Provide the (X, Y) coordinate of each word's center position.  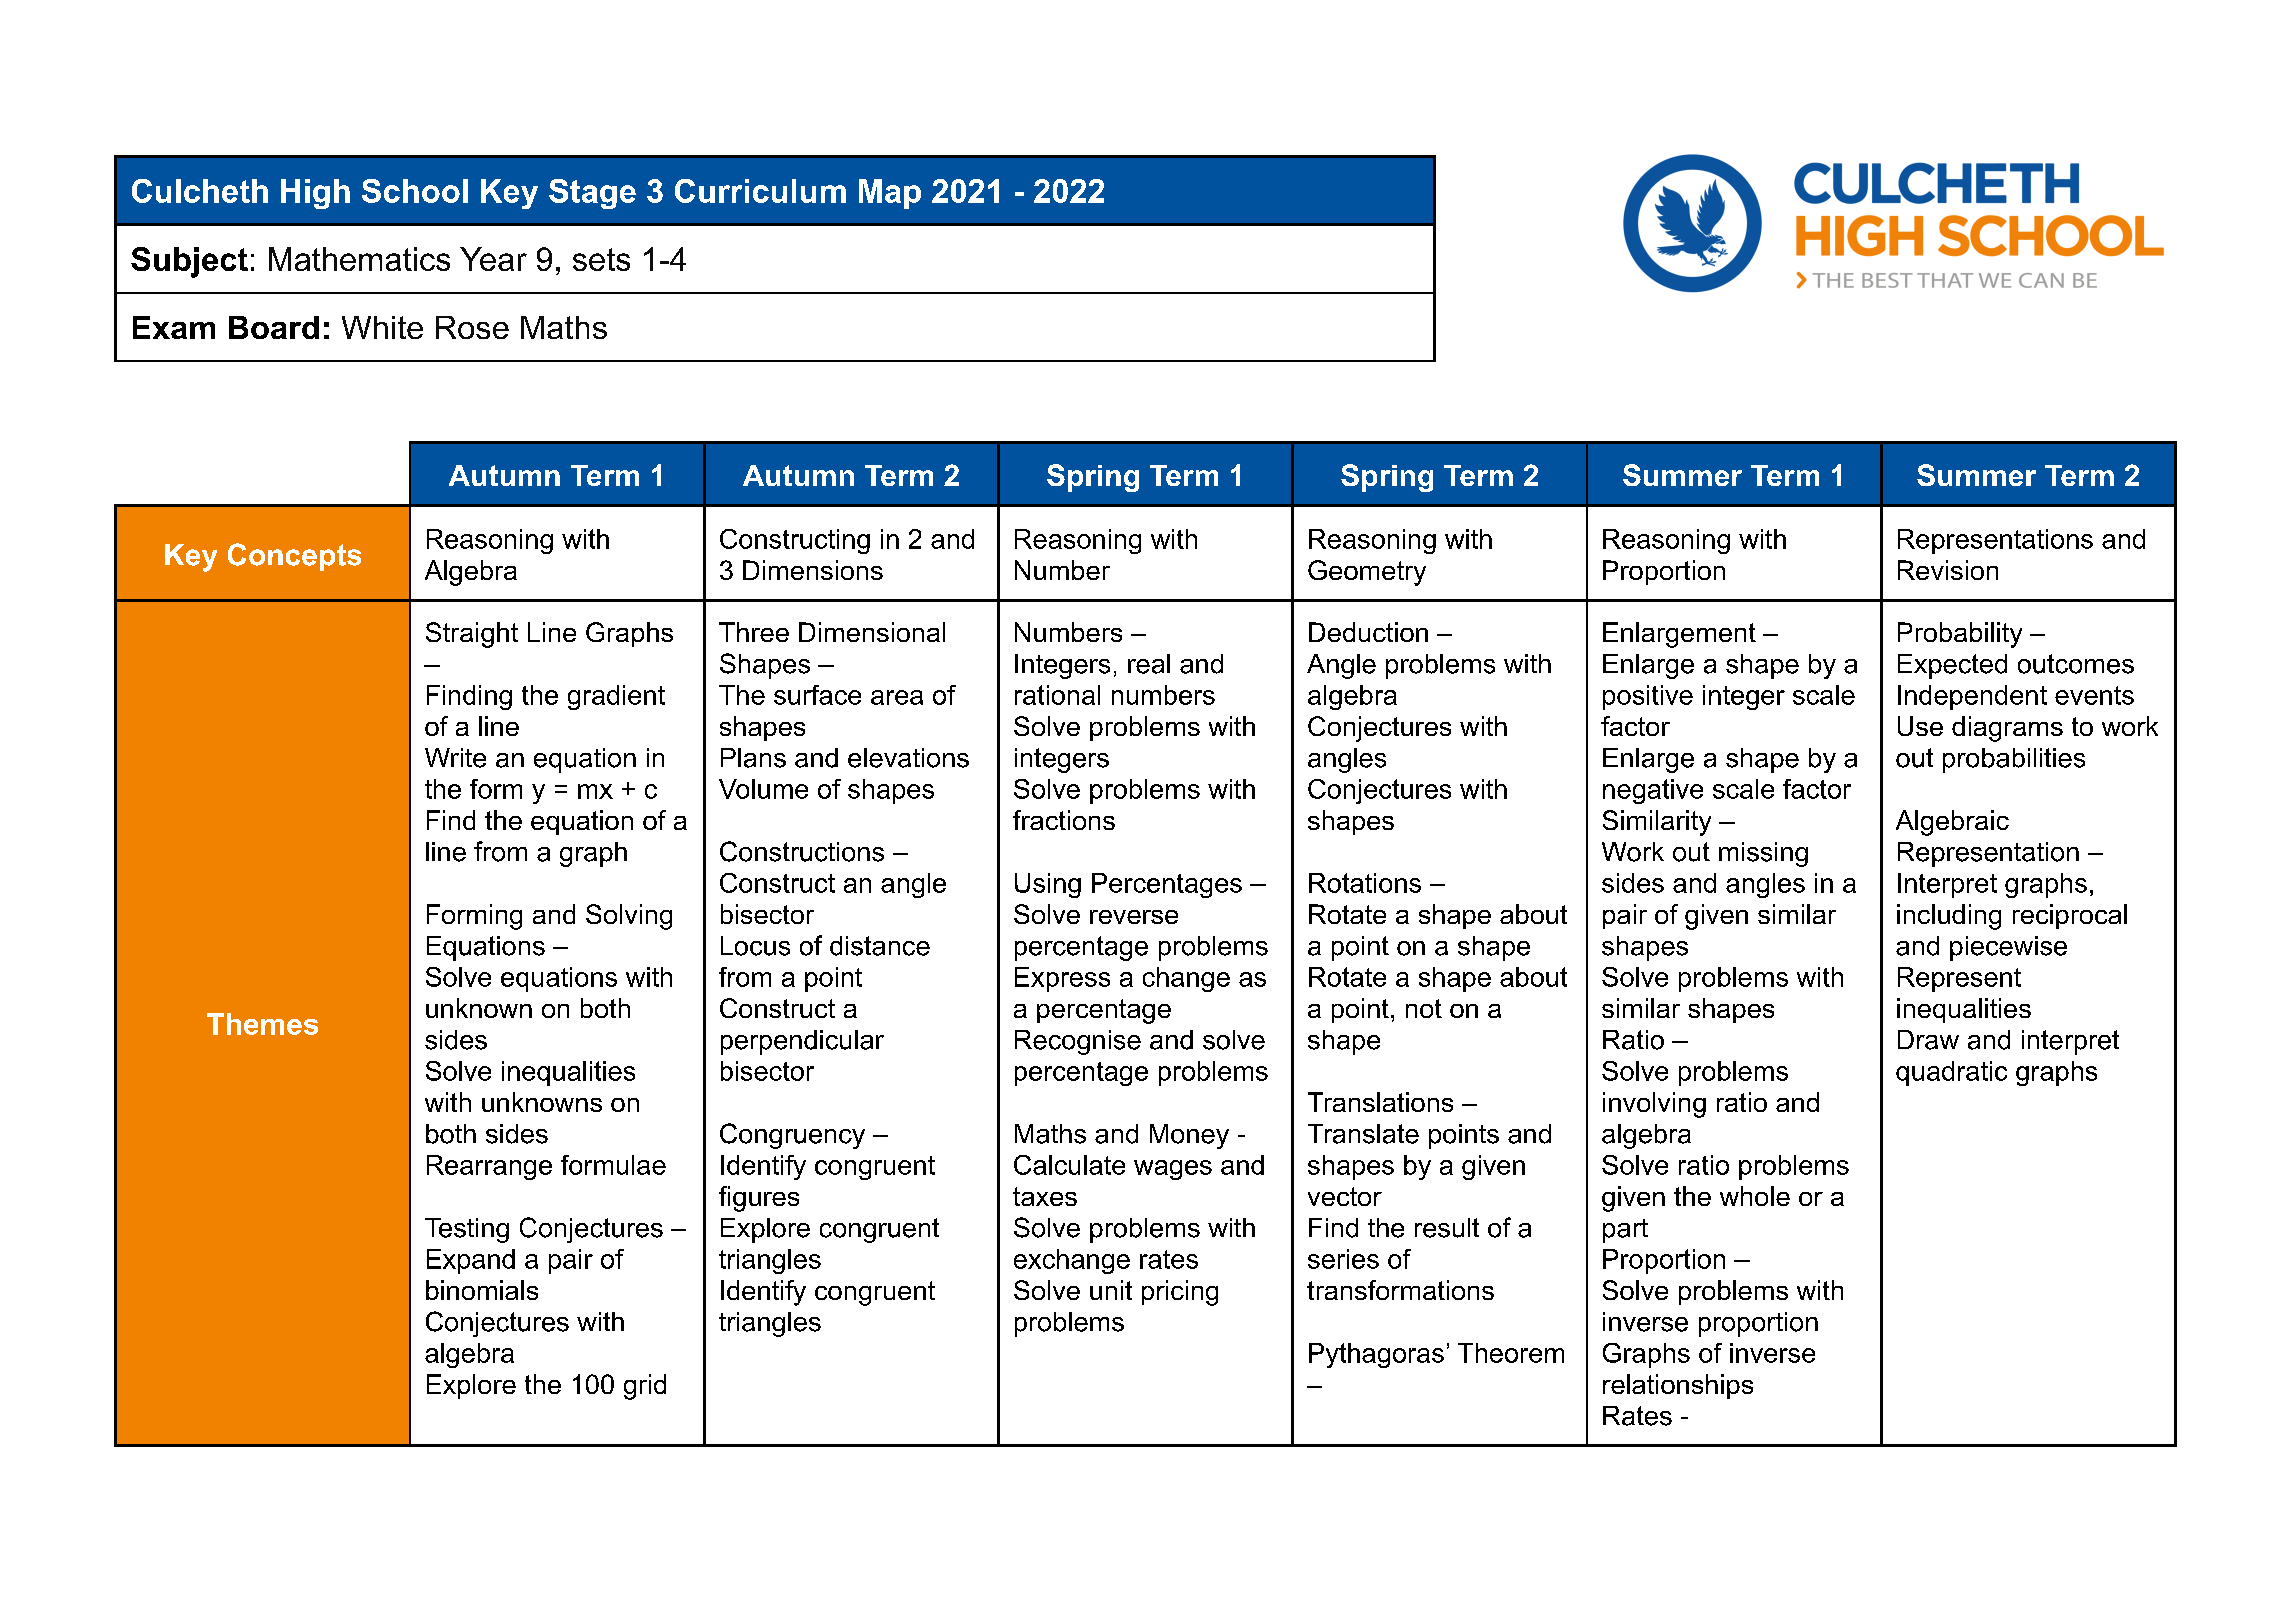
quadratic (1951, 1073)
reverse (1134, 917)
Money (1189, 1136)
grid (645, 1387)
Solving (629, 917)
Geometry (1367, 573)
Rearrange (489, 1167)
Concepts (294, 557)
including (1949, 917)
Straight (472, 635)
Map (890, 194)
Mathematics (359, 259)
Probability (1960, 635)
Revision (1948, 570)
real (1149, 664)
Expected (1952, 666)
